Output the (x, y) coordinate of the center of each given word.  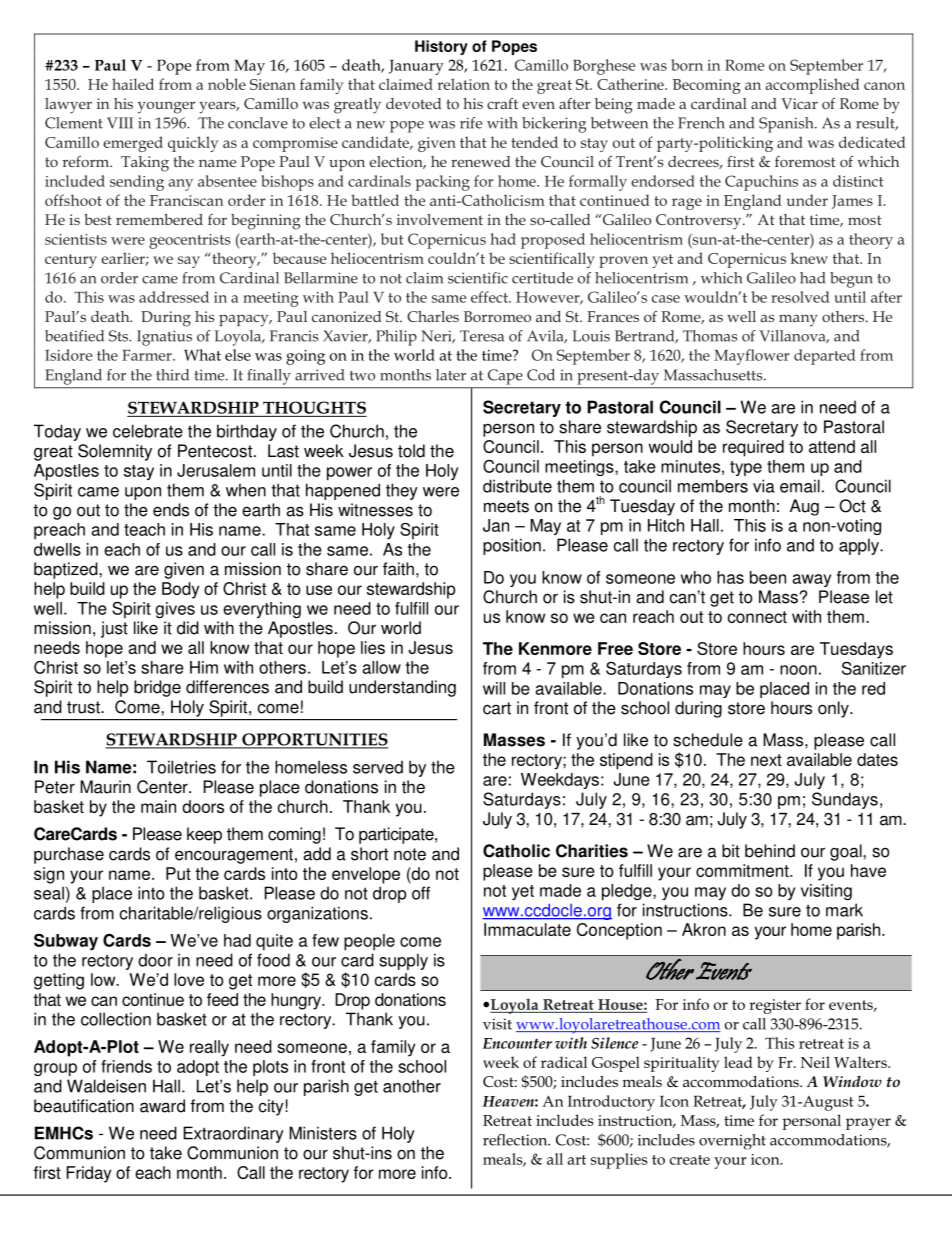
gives (175, 610)
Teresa (482, 336)
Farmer (148, 355)
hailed (133, 84)
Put (178, 873)
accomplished (812, 86)
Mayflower (751, 357)
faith (398, 569)
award (162, 1106)
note (410, 854)
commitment (743, 870)
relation (463, 84)
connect (757, 617)
